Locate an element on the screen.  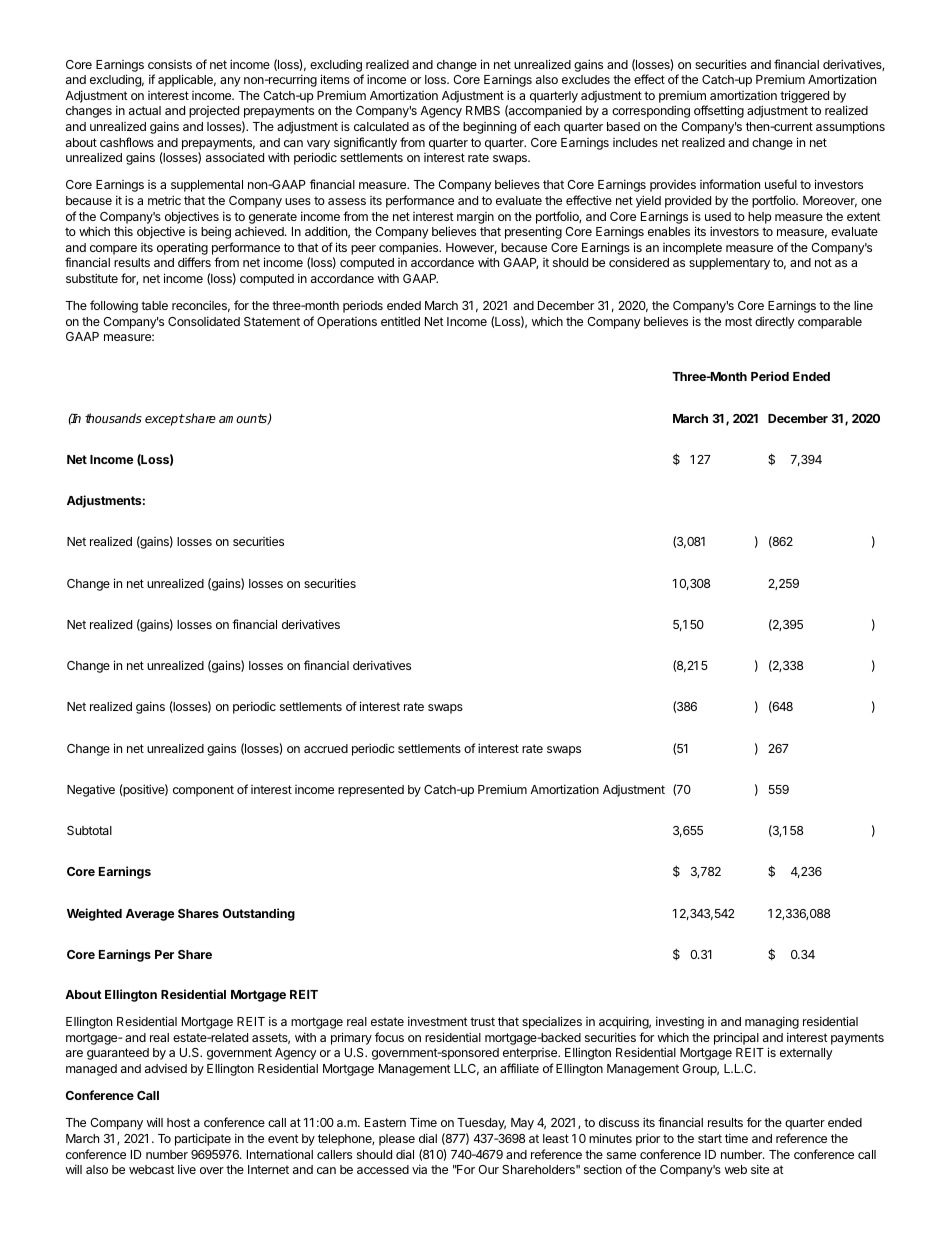
accrued is located at coordinates (326, 748).
